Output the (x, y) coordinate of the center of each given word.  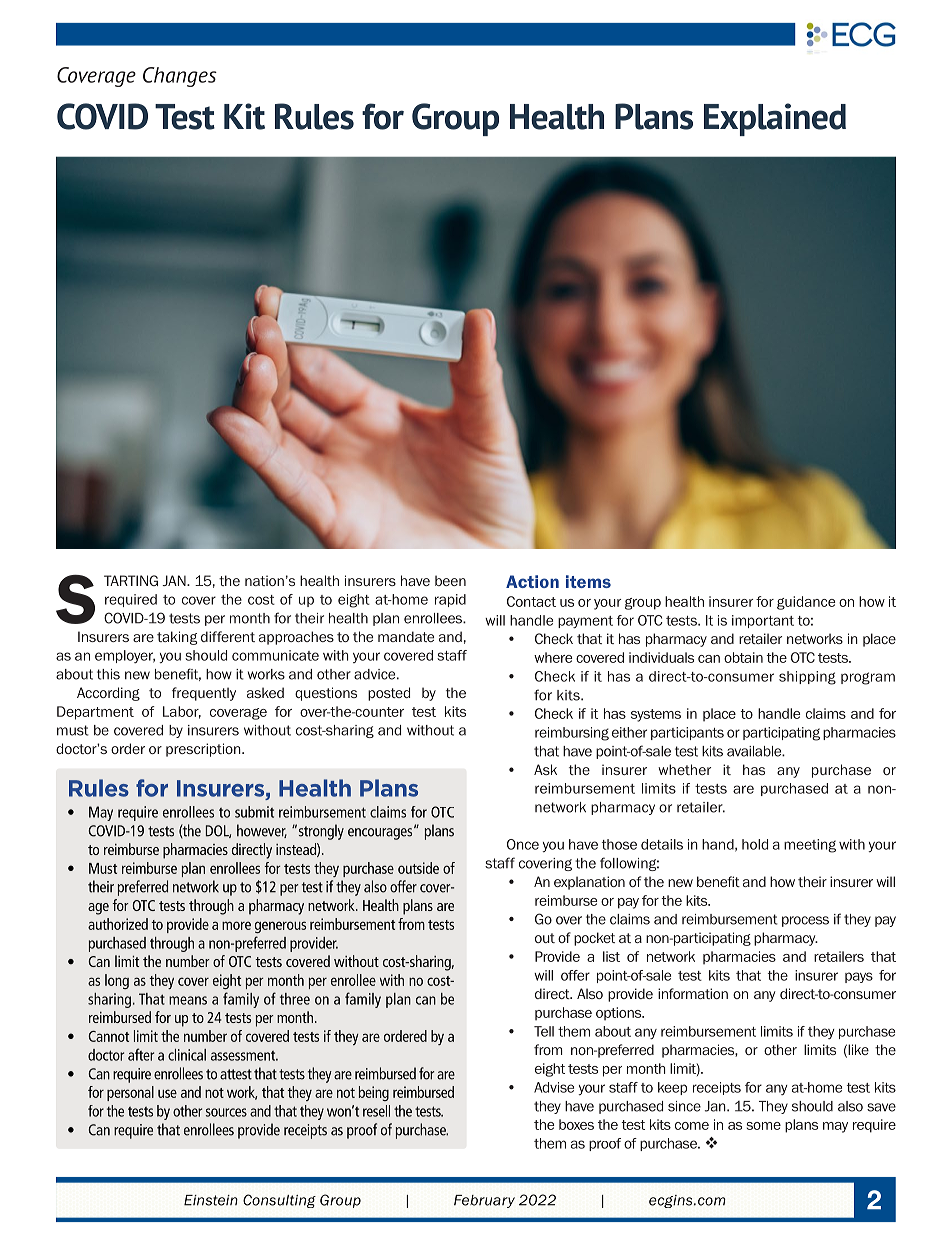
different (228, 636)
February (484, 1201)
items (588, 581)
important (763, 621)
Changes (180, 77)
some (763, 1126)
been (450, 580)
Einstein (211, 1200)
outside (418, 868)
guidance (806, 603)
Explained (775, 119)
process (805, 921)
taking (177, 638)
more (236, 925)
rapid (450, 600)
